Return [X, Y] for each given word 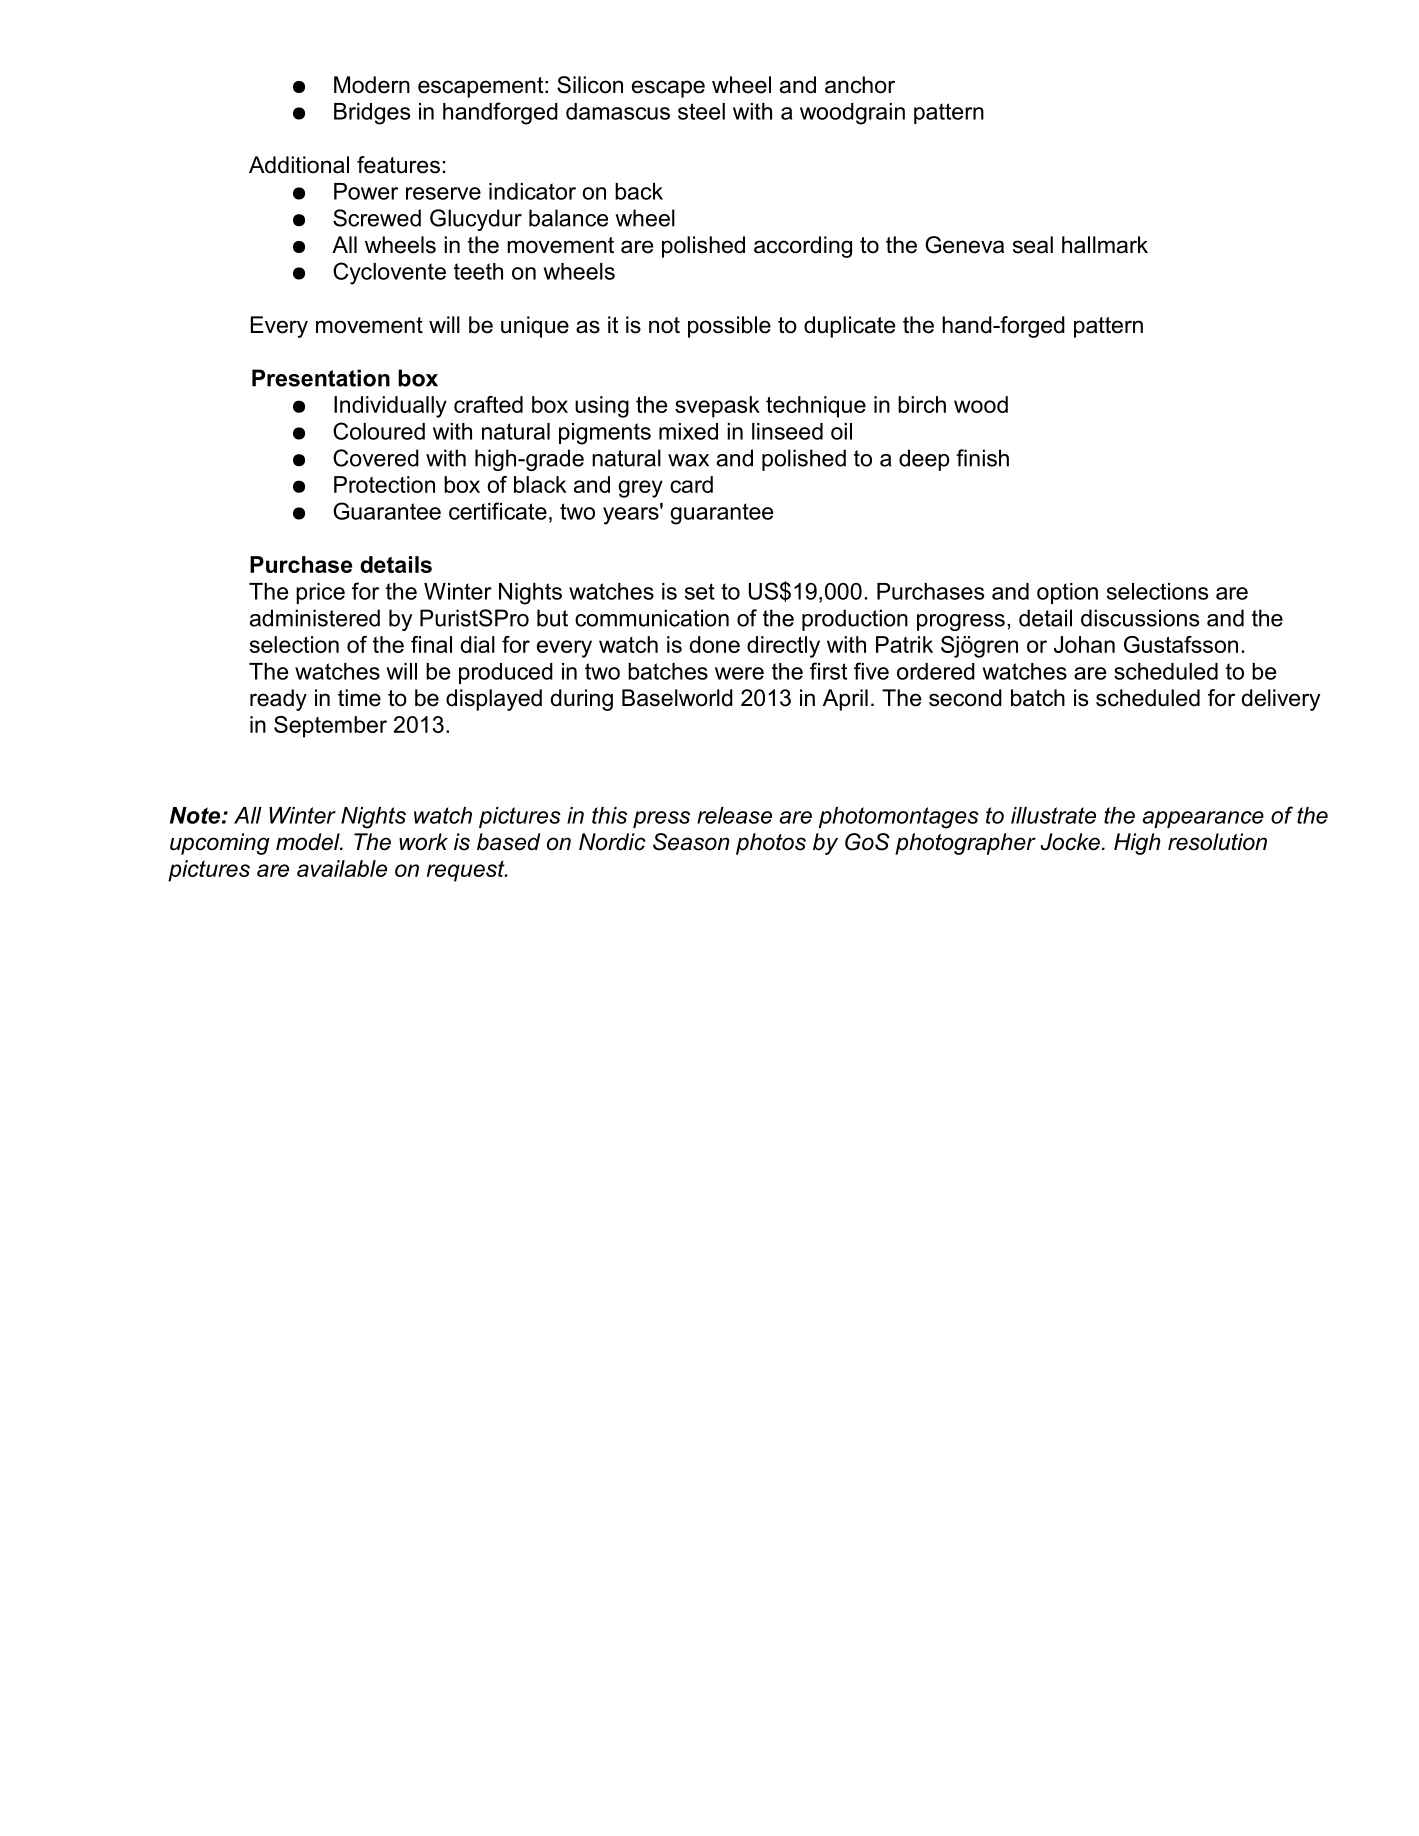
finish [982, 458]
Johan [1084, 644]
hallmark [1105, 245]
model [309, 842]
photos [771, 844]
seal [1033, 245]
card [691, 484]
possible [729, 327]
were [739, 673]
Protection [384, 484]
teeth [478, 271]
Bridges [372, 114]
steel [701, 111]
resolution [1217, 842]
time [359, 698]
